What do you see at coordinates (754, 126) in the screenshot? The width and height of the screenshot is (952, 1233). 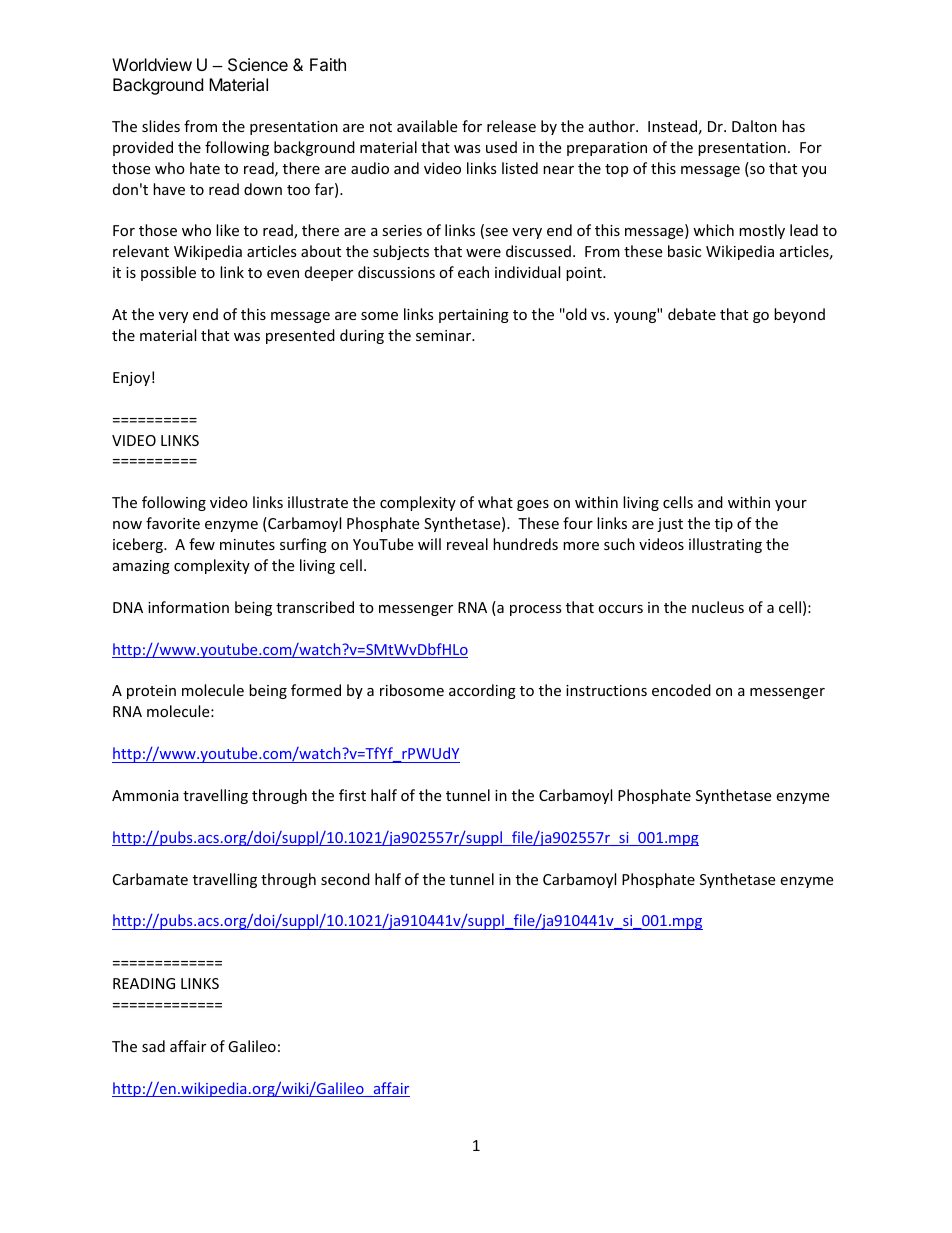 I see `Dalton` at bounding box center [754, 126].
